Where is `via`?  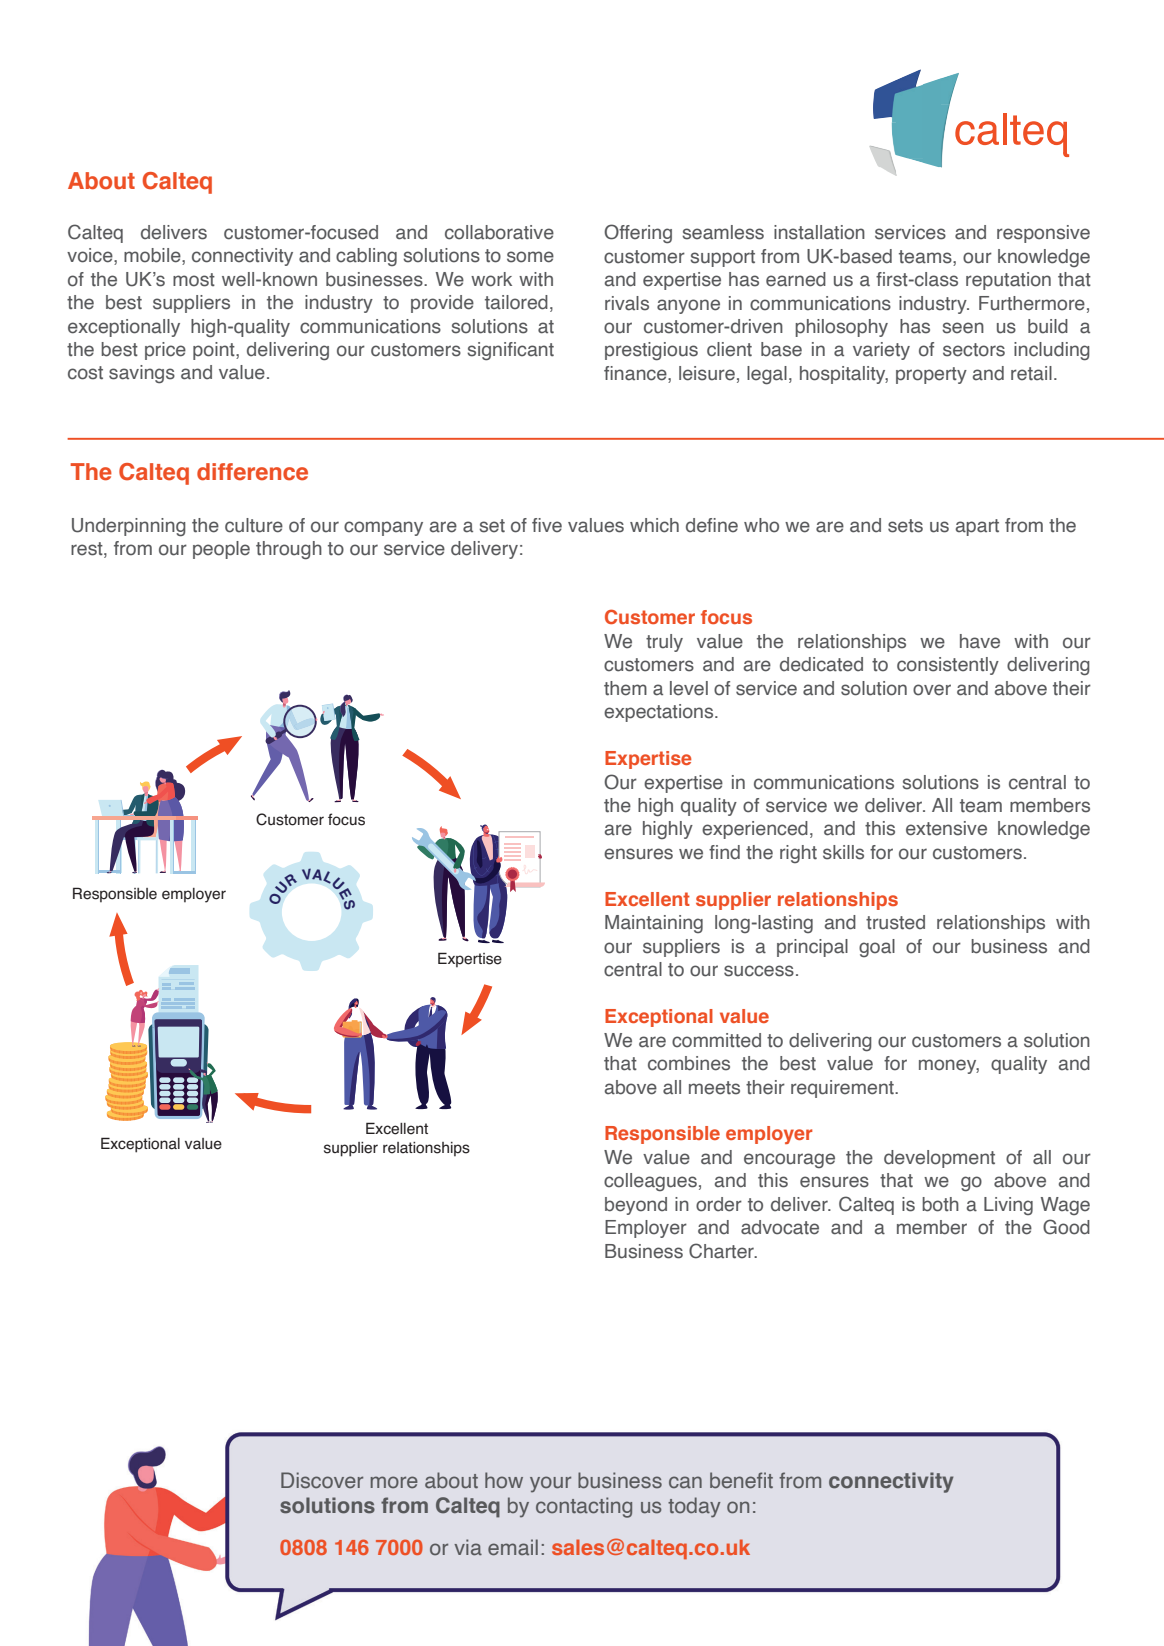 via is located at coordinates (468, 1547).
